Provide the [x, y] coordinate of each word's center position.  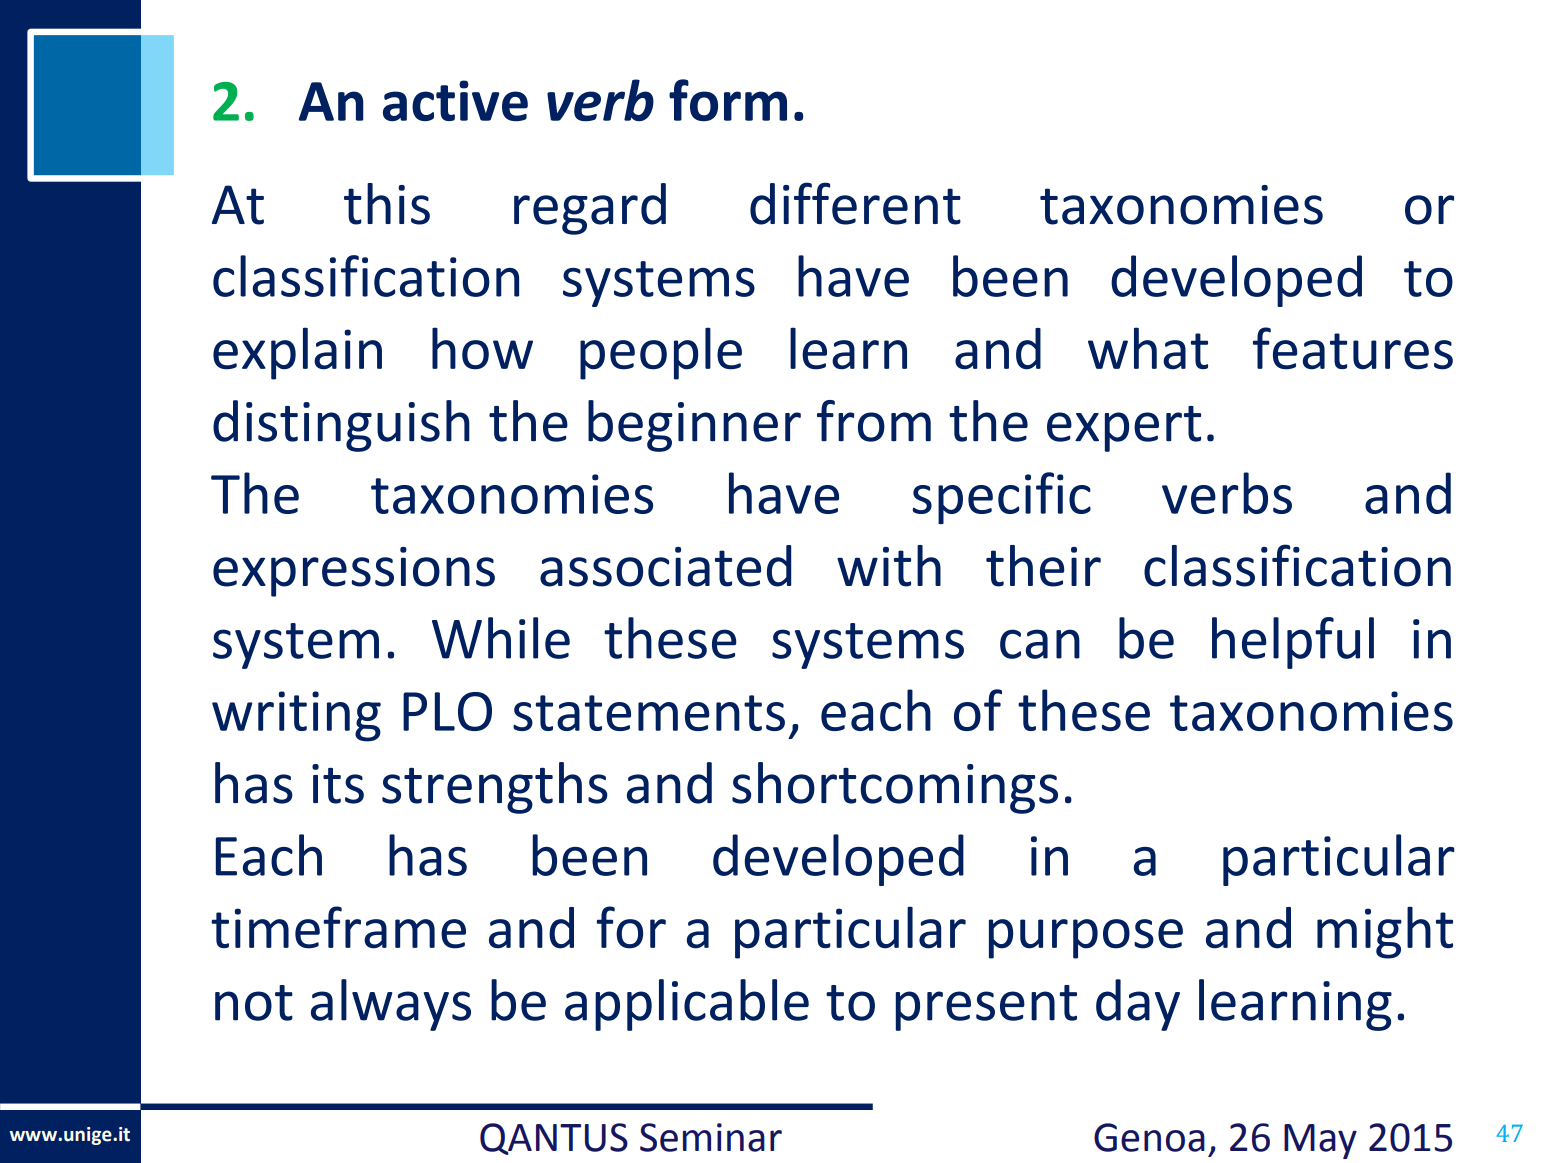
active [455, 100]
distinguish [341, 426]
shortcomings [895, 788]
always [391, 1005]
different [855, 203]
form [728, 100]
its [338, 784]
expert [1124, 429]
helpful [1293, 643]
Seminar [711, 1137]
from [874, 421]
